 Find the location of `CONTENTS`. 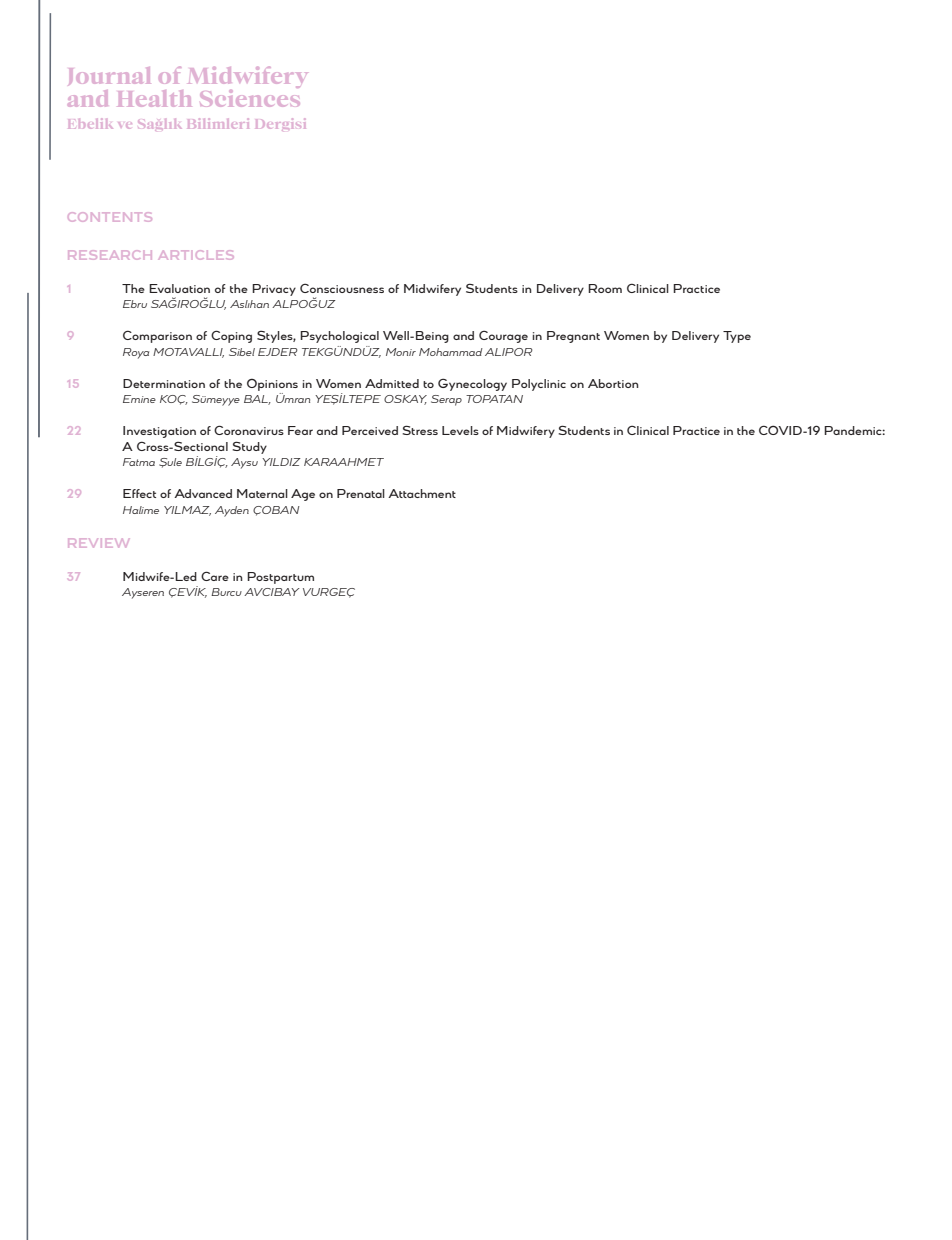

CONTENTS is located at coordinates (110, 217).
